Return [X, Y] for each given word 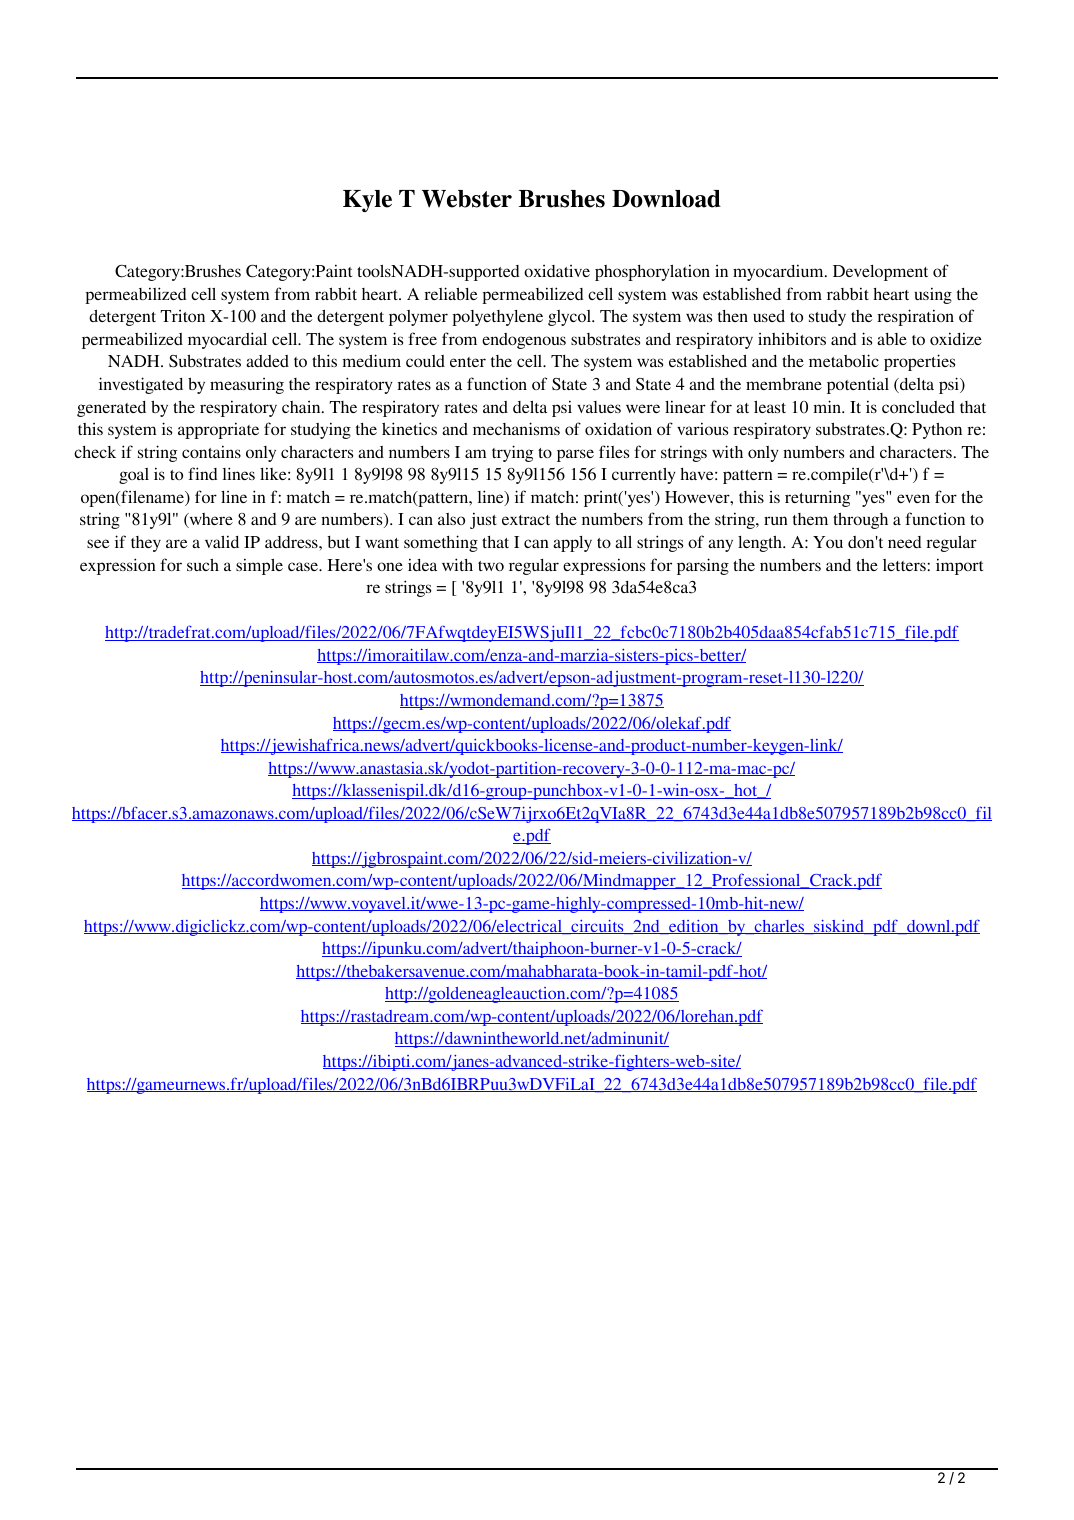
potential [858, 385]
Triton [182, 316]
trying [512, 453]
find [203, 473]
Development [880, 273]
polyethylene [497, 318]
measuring [247, 386]
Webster [467, 199]
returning [817, 498]
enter [468, 362]
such [203, 565]
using [933, 295]
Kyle [367, 201]
